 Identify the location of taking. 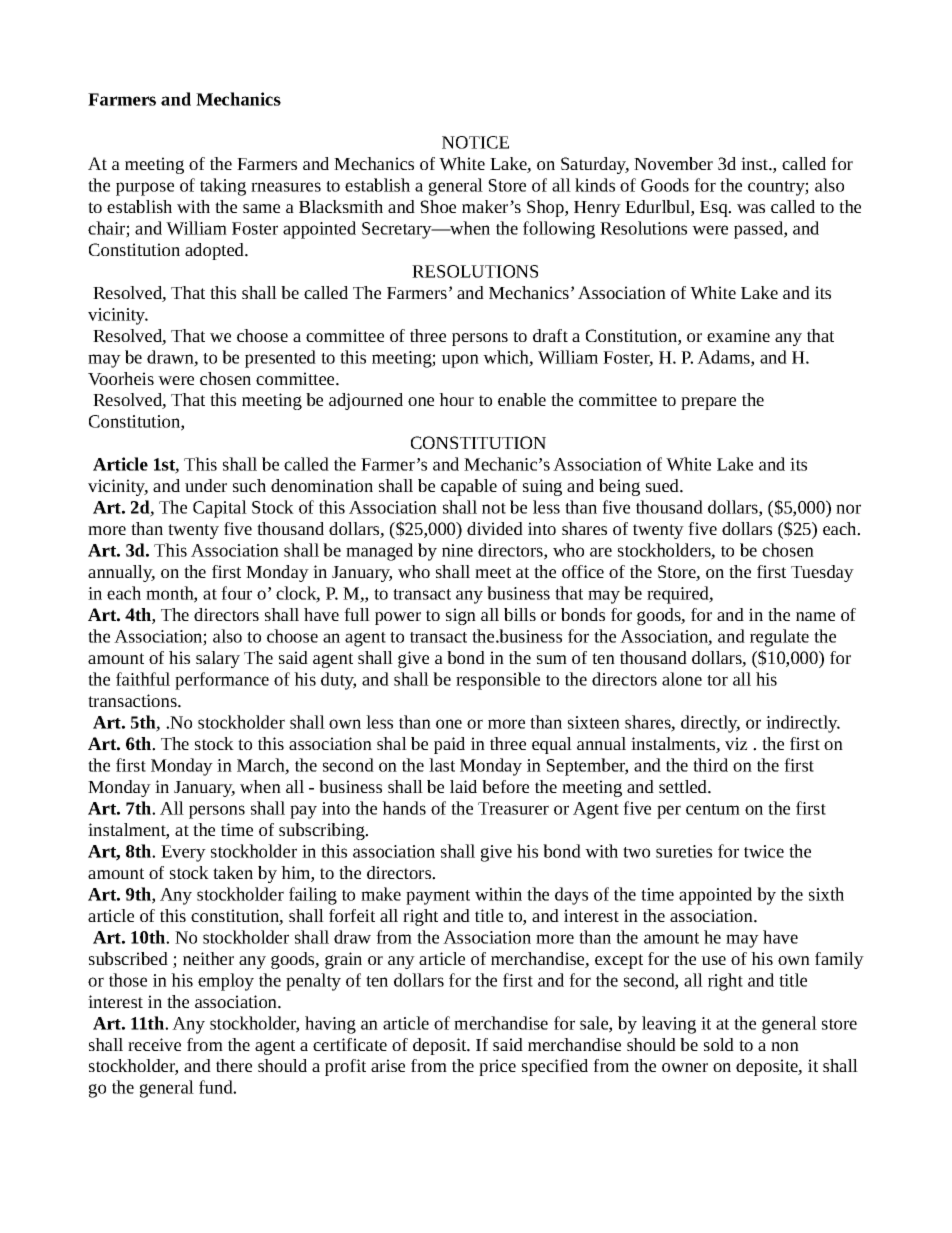
(223, 187).
